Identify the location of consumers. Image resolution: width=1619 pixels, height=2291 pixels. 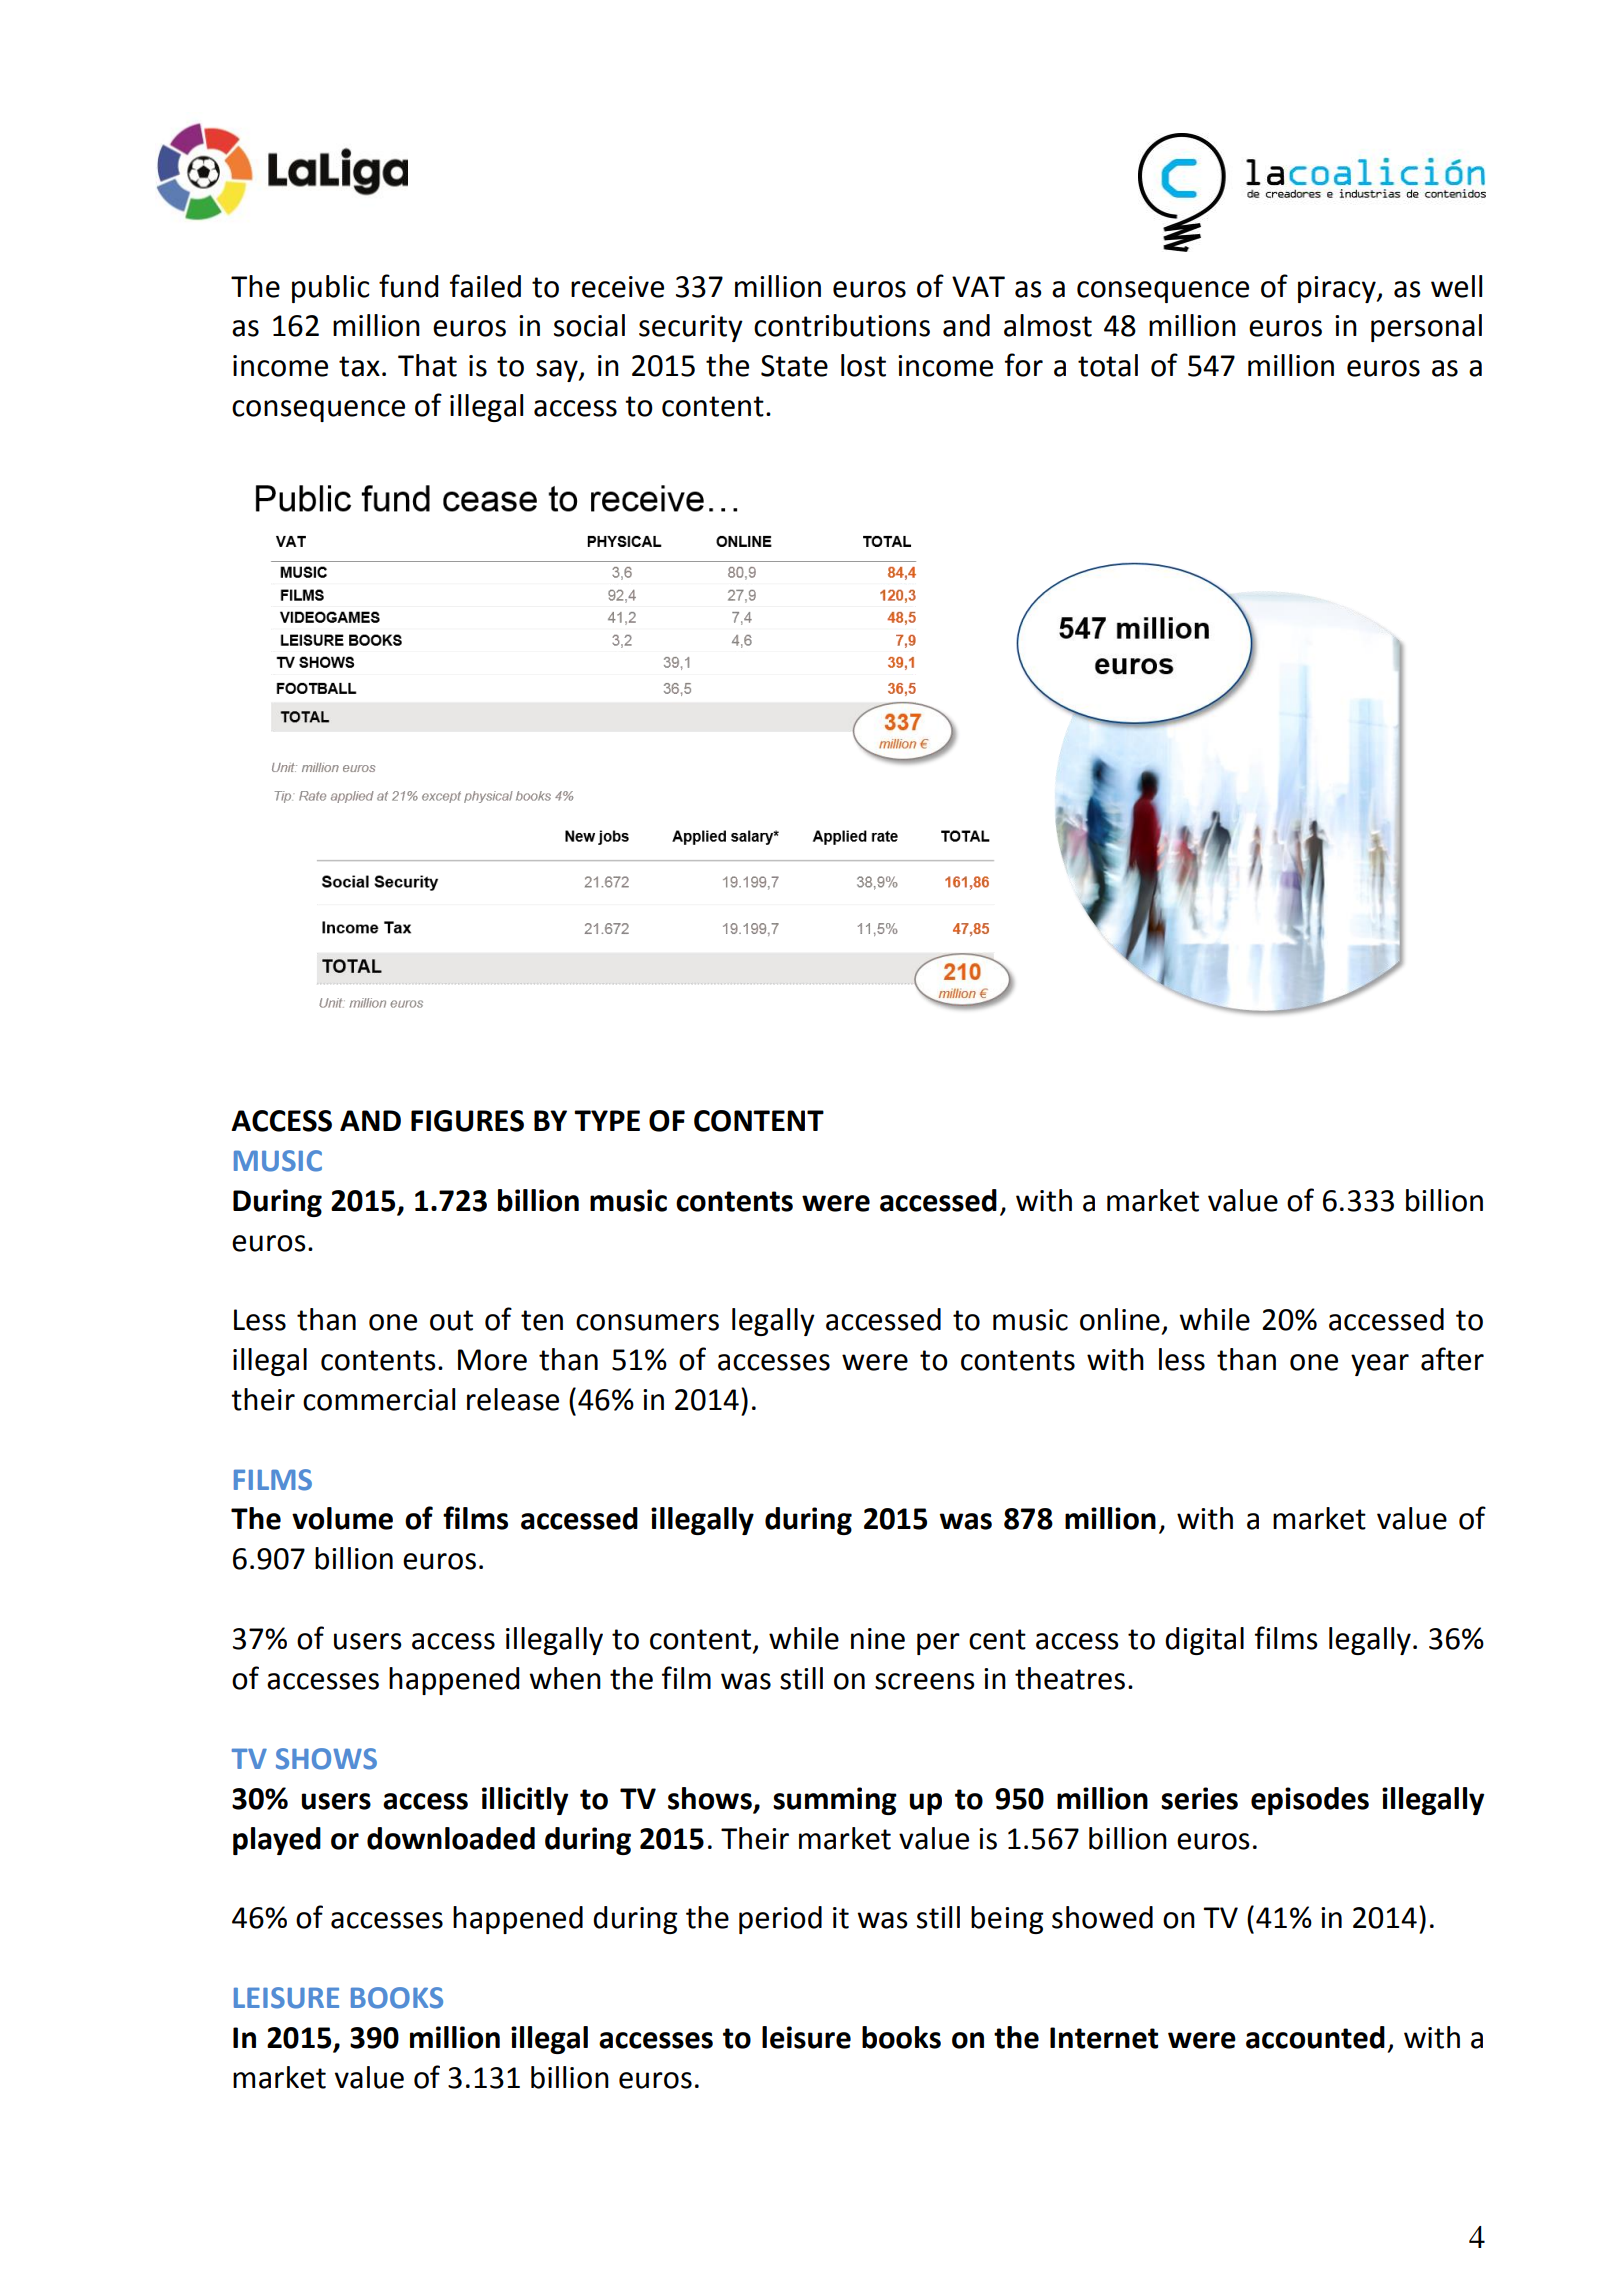
(647, 1322).
